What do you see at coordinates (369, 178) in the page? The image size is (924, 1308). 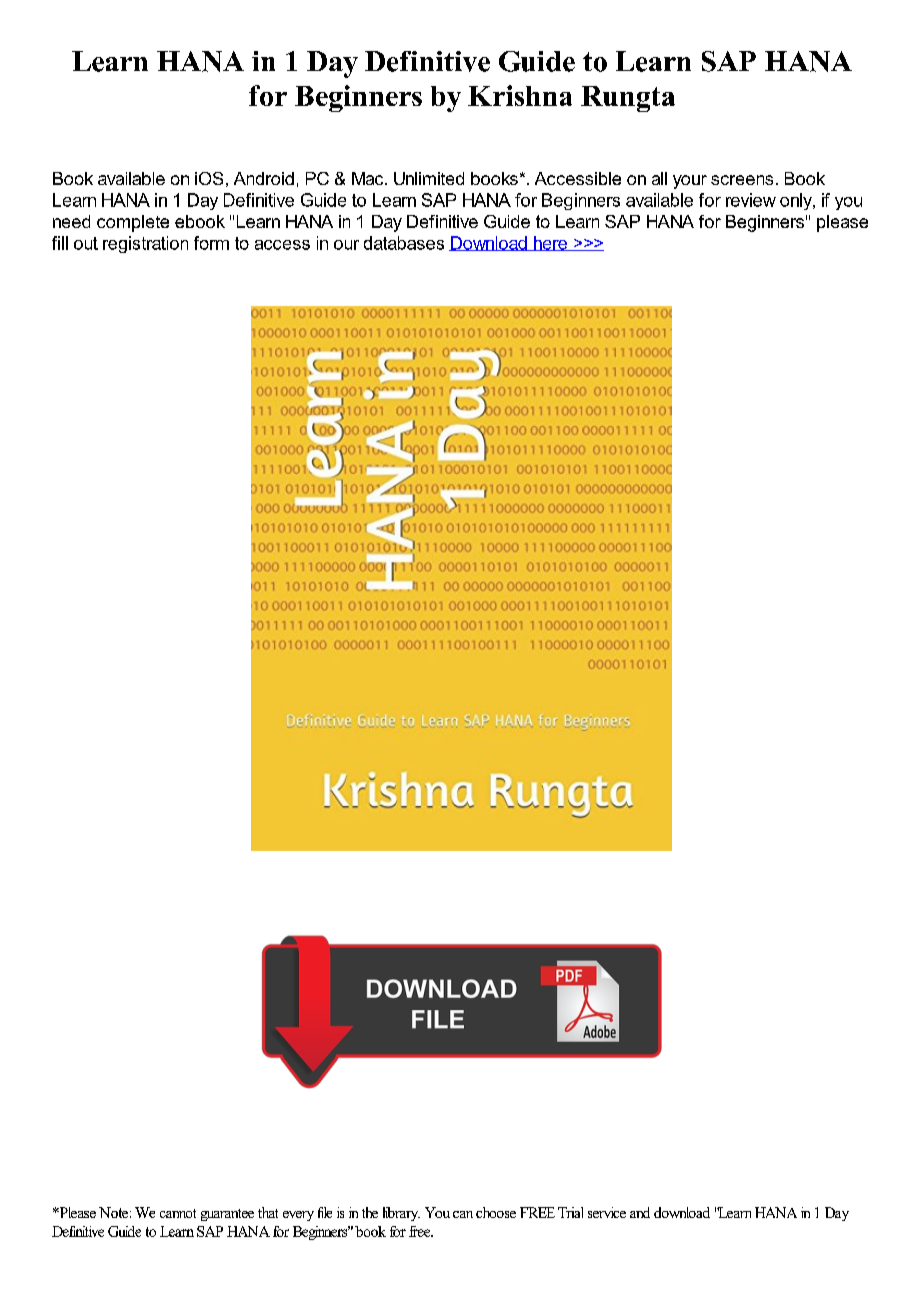 I see `Mac` at bounding box center [369, 178].
